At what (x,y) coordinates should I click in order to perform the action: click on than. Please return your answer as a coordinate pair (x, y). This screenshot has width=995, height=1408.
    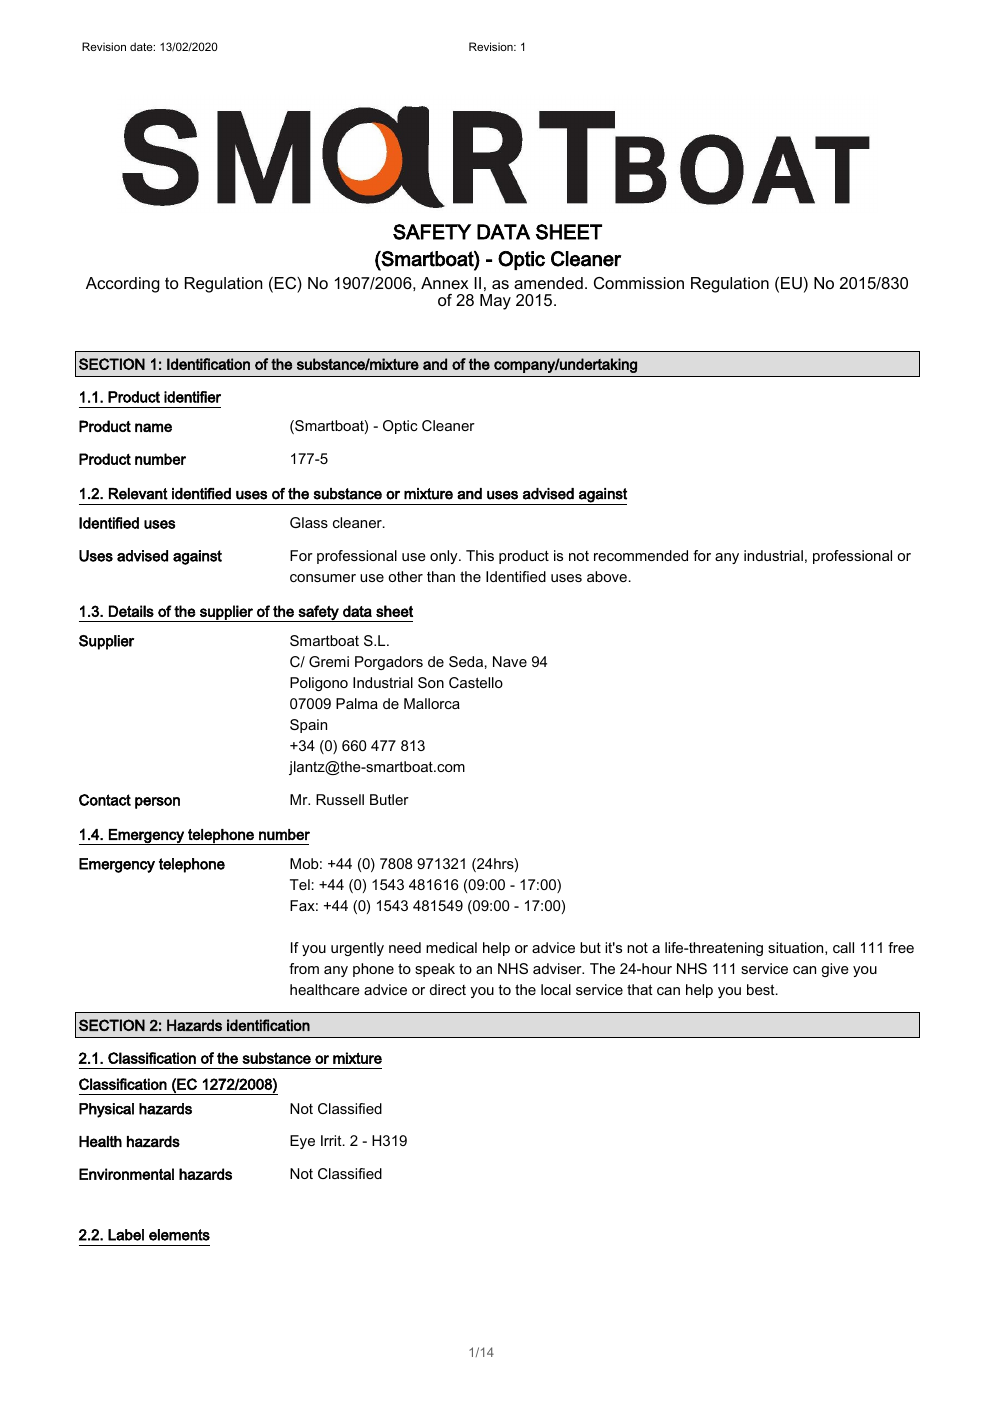
    Looking at the image, I should click on (441, 576).
